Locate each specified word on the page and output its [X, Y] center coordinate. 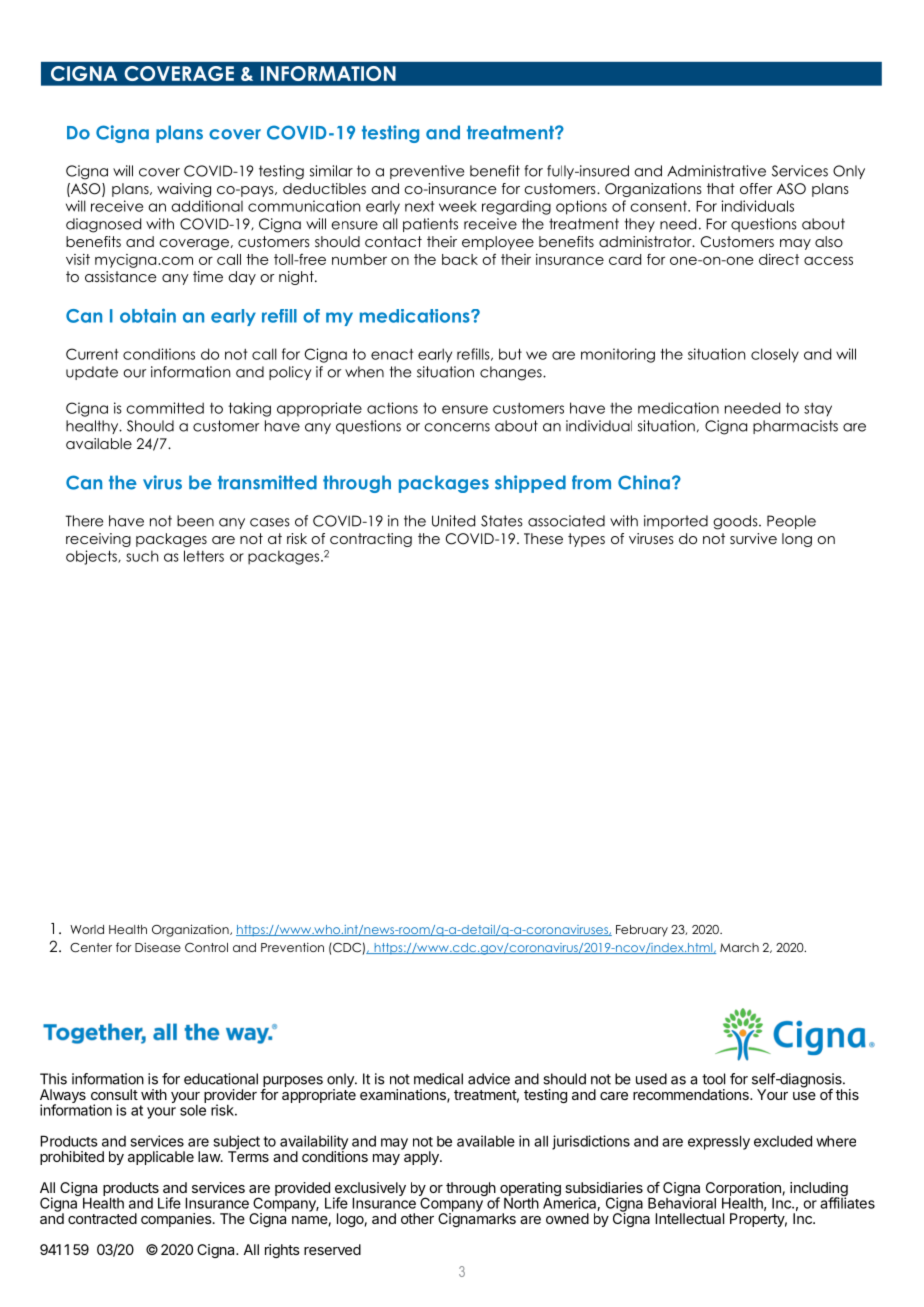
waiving [184, 190]
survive [753, 538]
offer [756, 188]
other [417, 1218]
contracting [371, 540]
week [458, 206]
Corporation [743, 1190]
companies [176, 1220]
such [142, 556]
